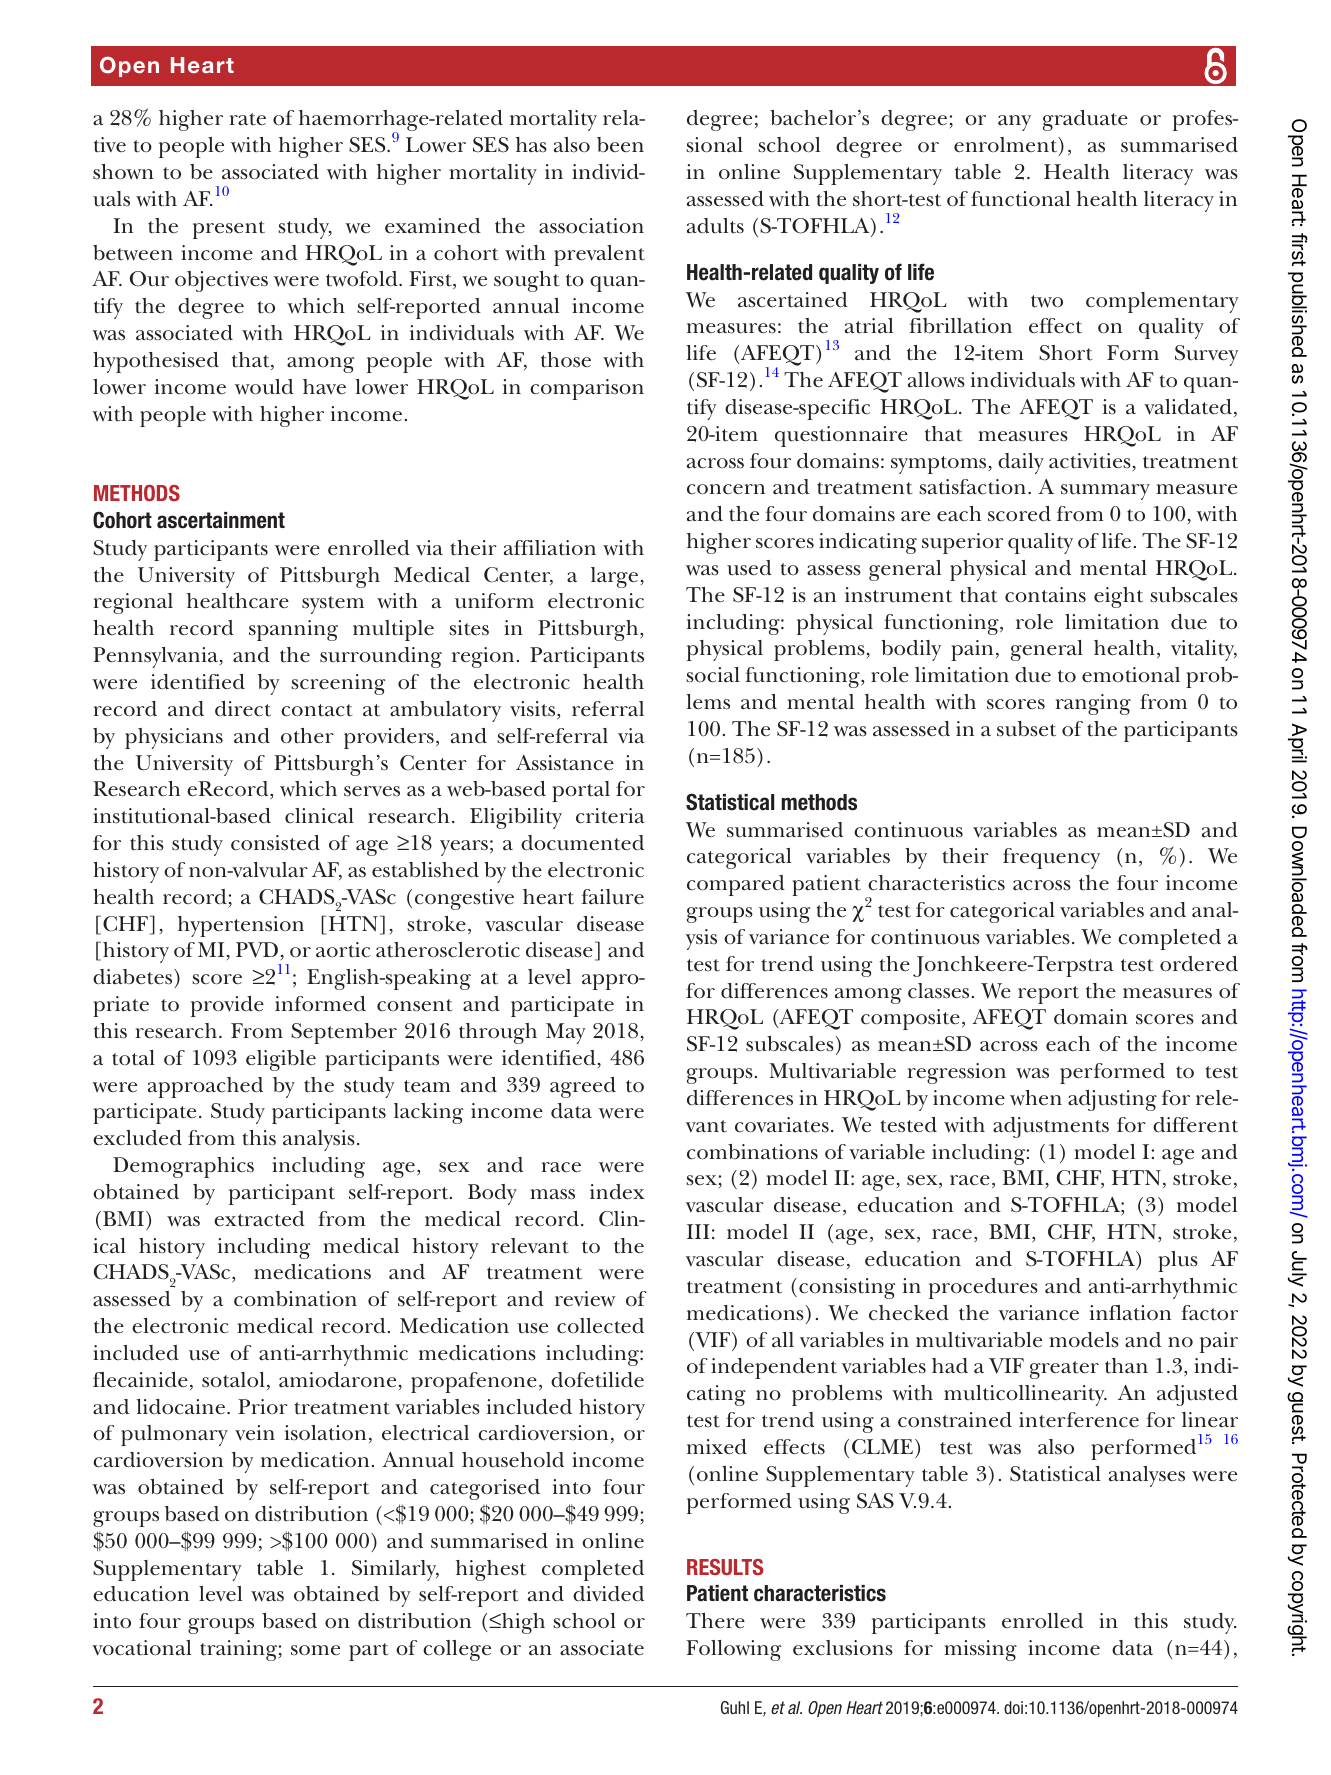 The image size is (1331, 1775). What do you see at coordinates (715, 1620) in the page?
I see `There` at bounding box center [715, 1620].
